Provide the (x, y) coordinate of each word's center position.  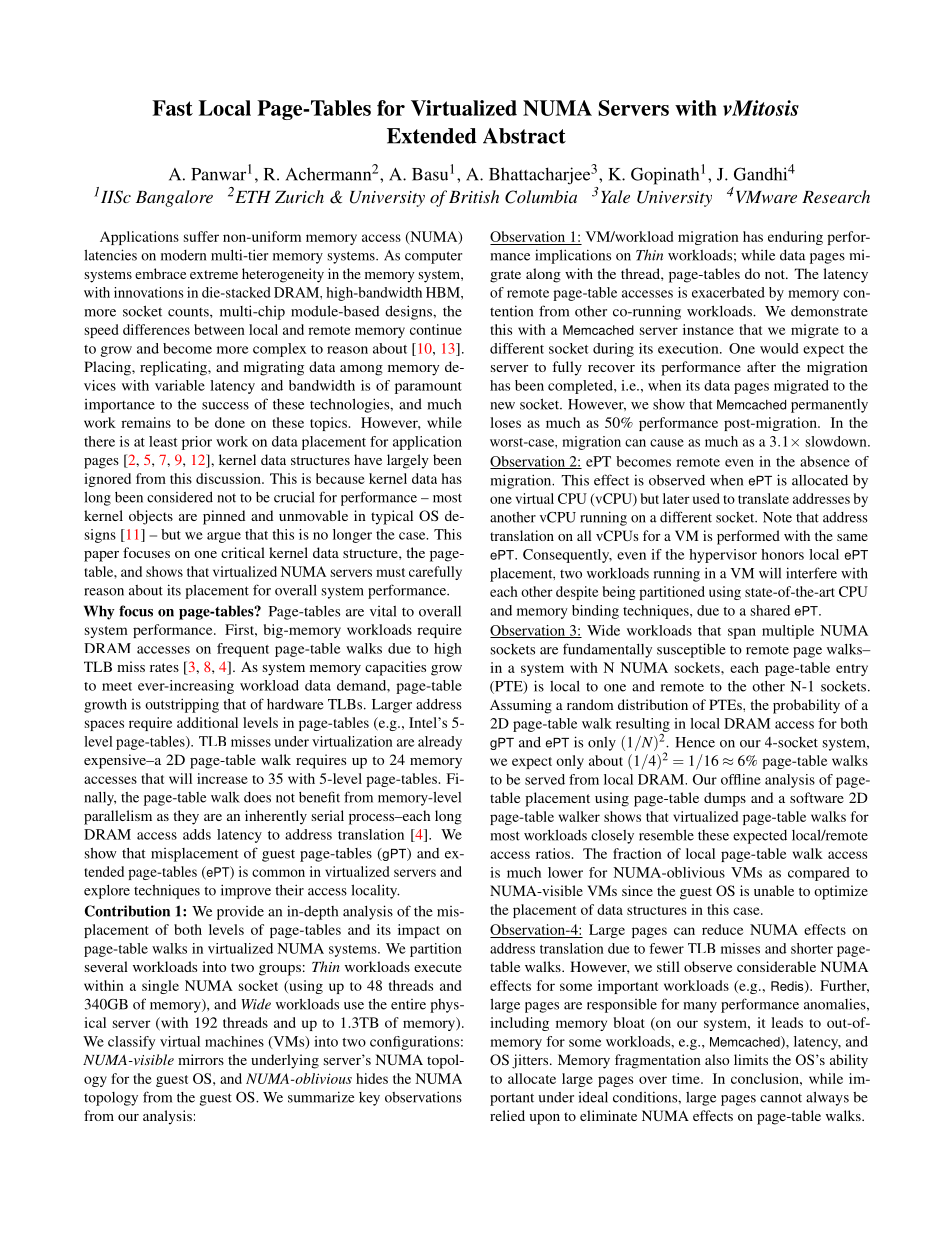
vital (383, 611)
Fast (172, 108)
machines (234, 1041)
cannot (781, 1098)
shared (770, 610)
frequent (243, 650)
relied (507, 1115)
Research (836, 196)
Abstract (524, 136)
